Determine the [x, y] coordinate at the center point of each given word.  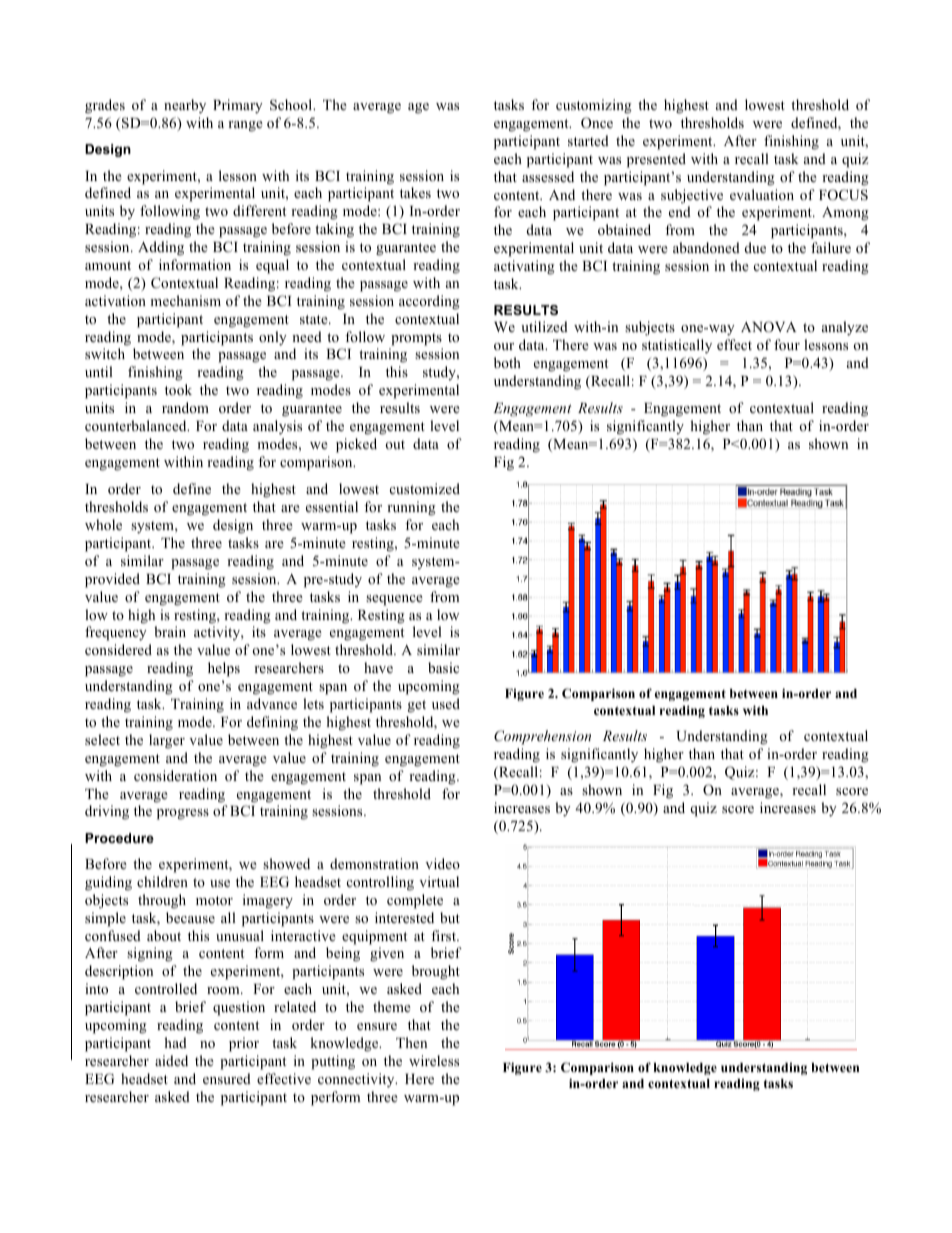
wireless [434, 1060]
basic [443, 667]
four [787, 344]
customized [425, 488]
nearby [185, 106]
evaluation [762, 194]
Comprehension [542, 737]
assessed [548, 176]
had [175, 1042]
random [185, 407]
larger [167, 741]
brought [436, 972]
